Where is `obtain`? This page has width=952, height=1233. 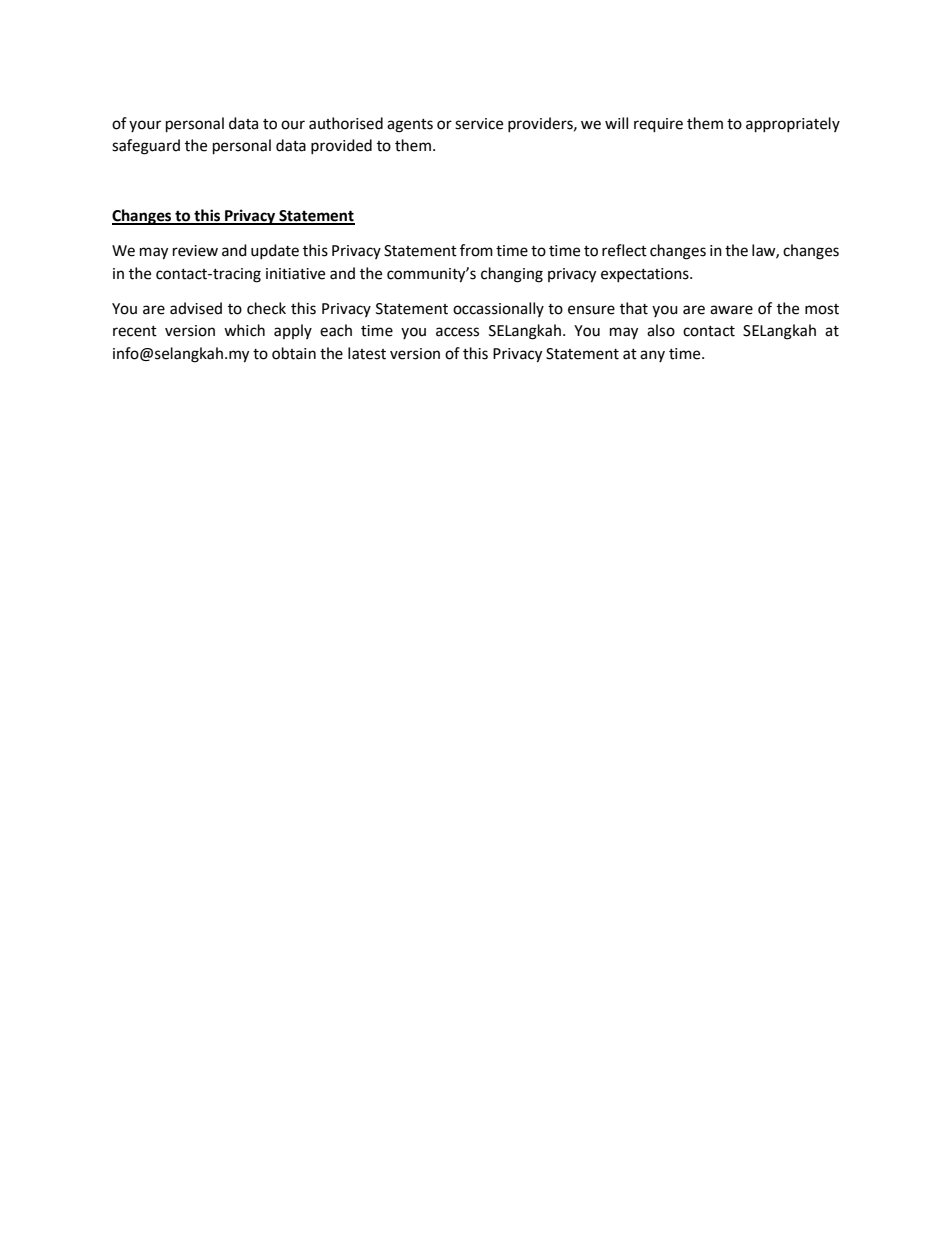 obtain is located at coordinates (294, 353).
